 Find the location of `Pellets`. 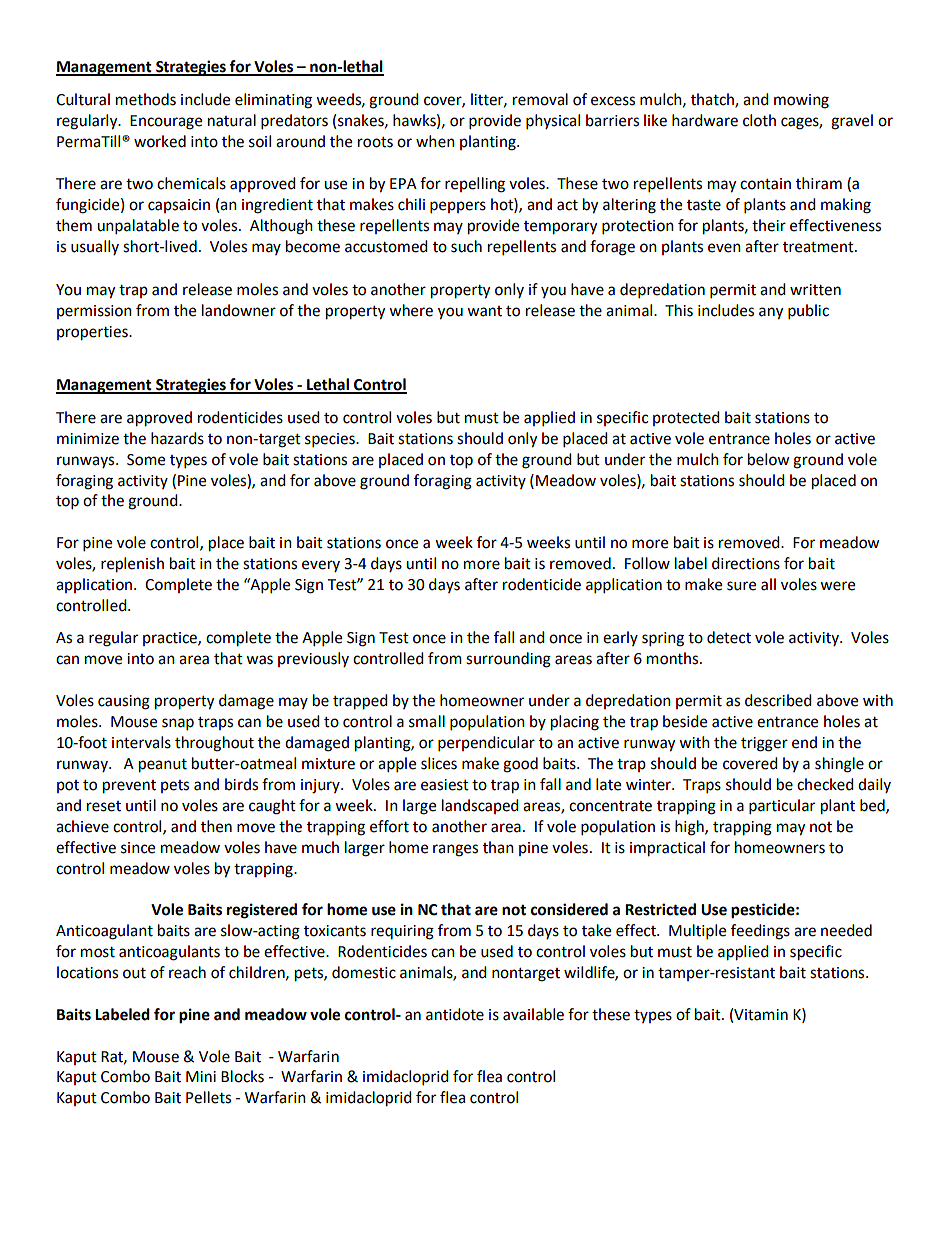

Pellets is located at coordinates (208, 1097).
